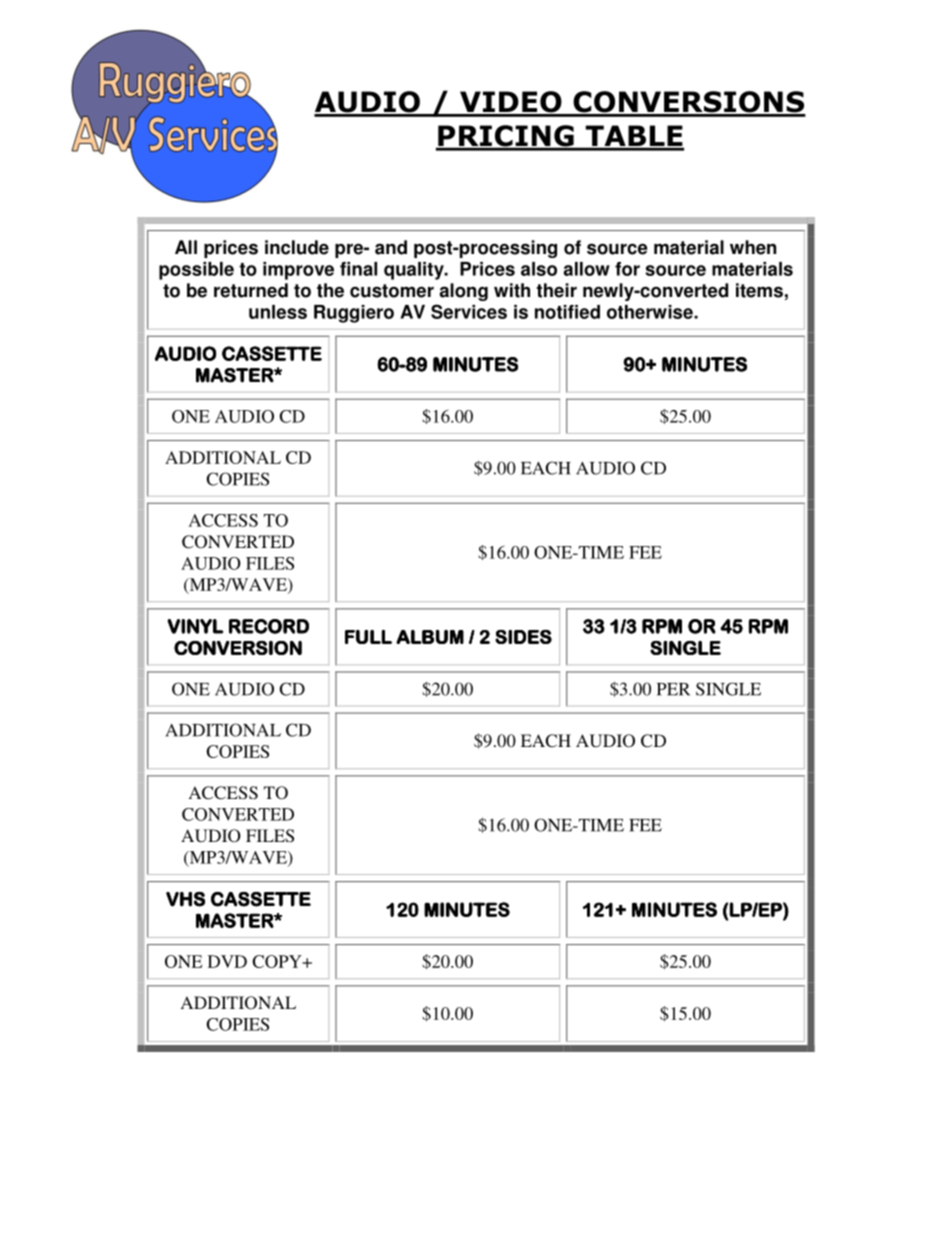 The height and width of the screenshot is (1233, 952). What do you see at coordinates (523, 637) in the screenshot?
I see `SIDES` at bounding box center [523, 637].
